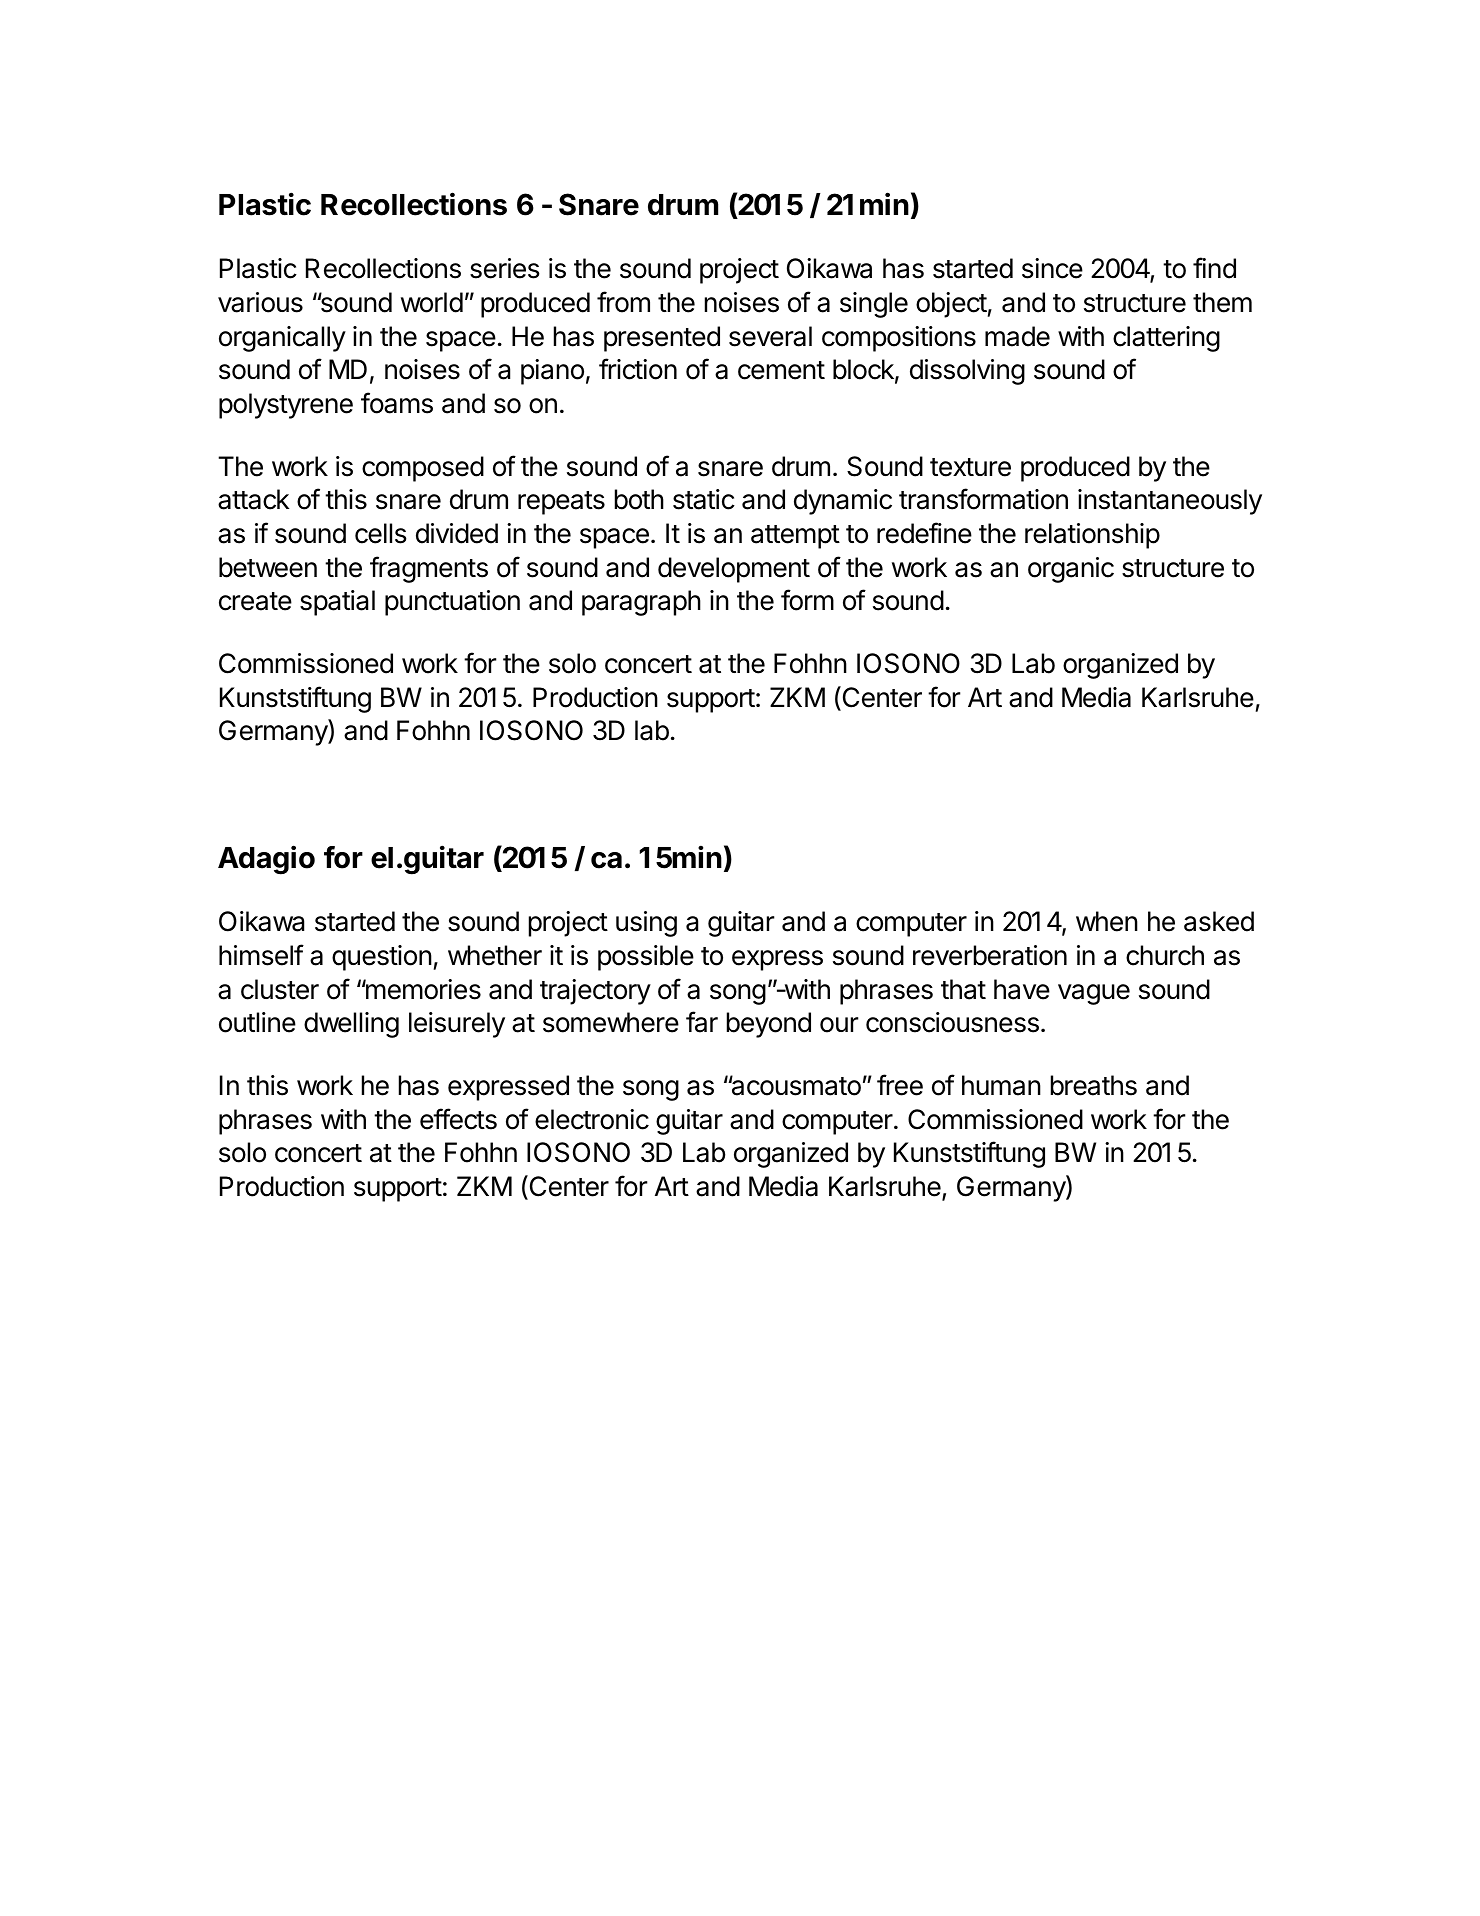  Describe the element at coordinates (1092, 536) in the screenshot. I see `relationship` at that location.
